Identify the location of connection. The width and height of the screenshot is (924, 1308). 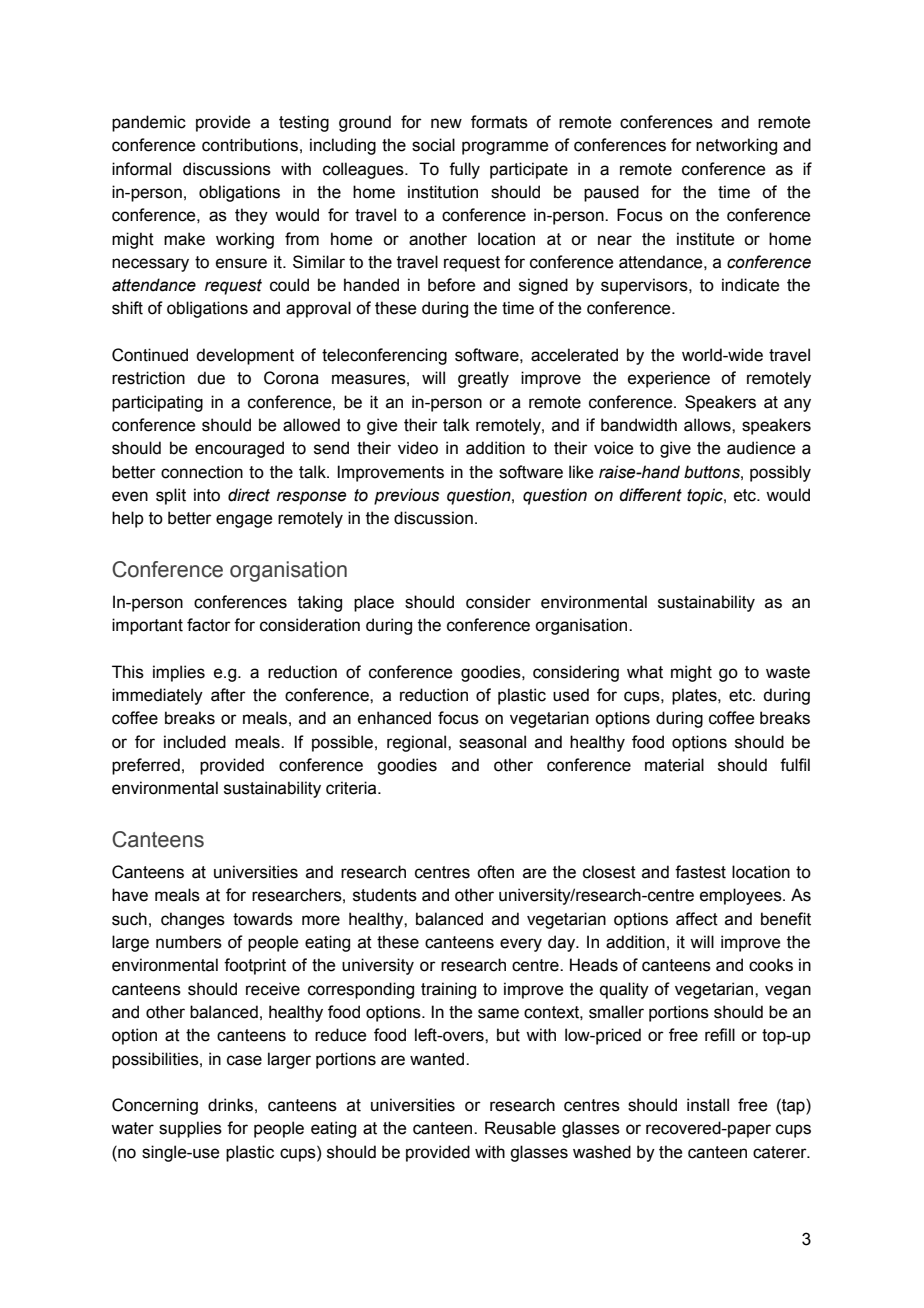
(202, 472).
